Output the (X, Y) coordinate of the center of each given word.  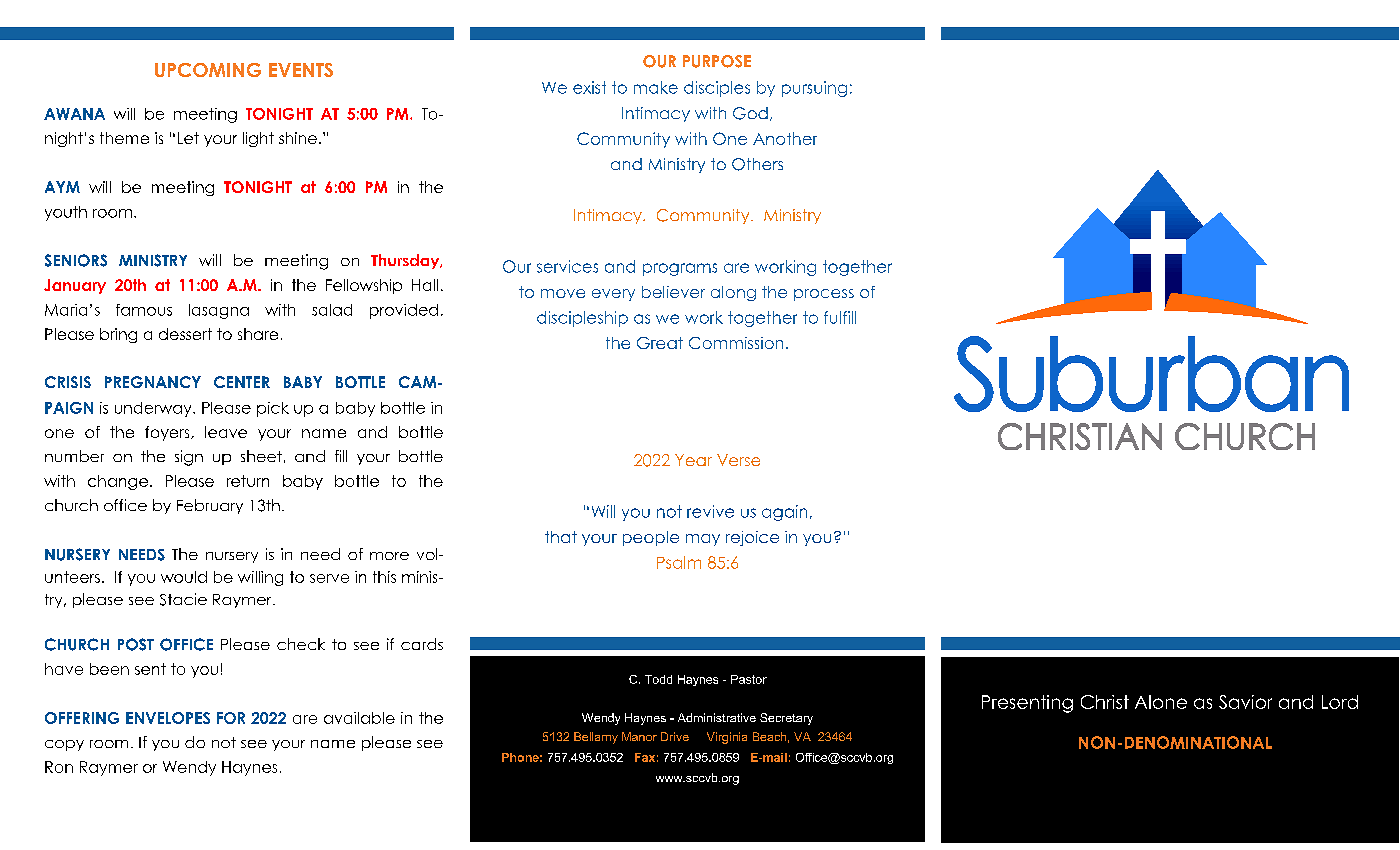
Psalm (679, 562)
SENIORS (76, 260)
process (824, 295)
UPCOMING (208, 70)
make (656, 87)
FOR (231, 718)
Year (693, 460)
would (184, 577)
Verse (738, 460)
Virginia (727, 738)
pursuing (814, 89)
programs (680, 269)
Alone (1161, 702)
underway (154, 409)
